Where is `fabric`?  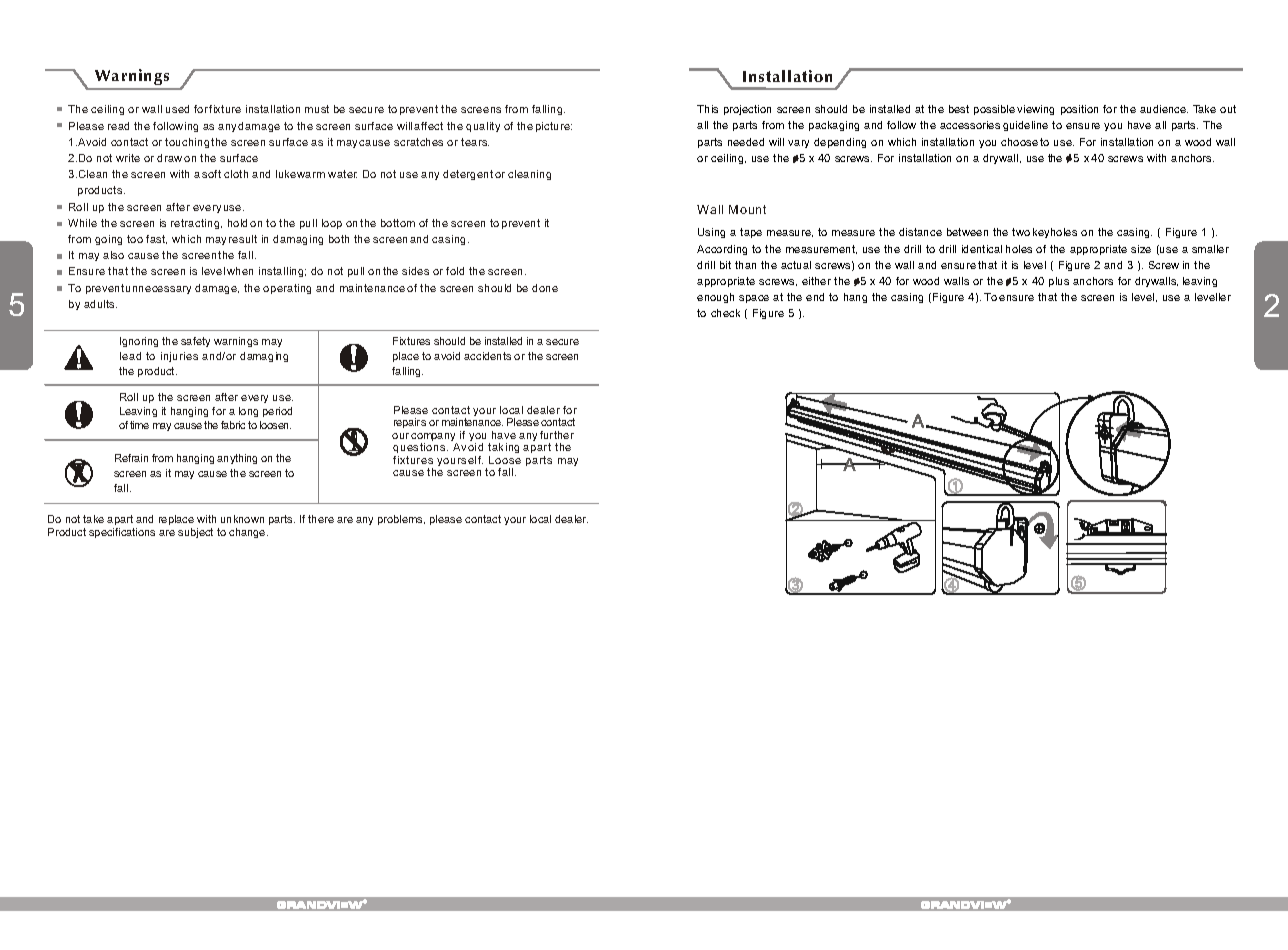 fabric is located at coordinates (233, 425).
